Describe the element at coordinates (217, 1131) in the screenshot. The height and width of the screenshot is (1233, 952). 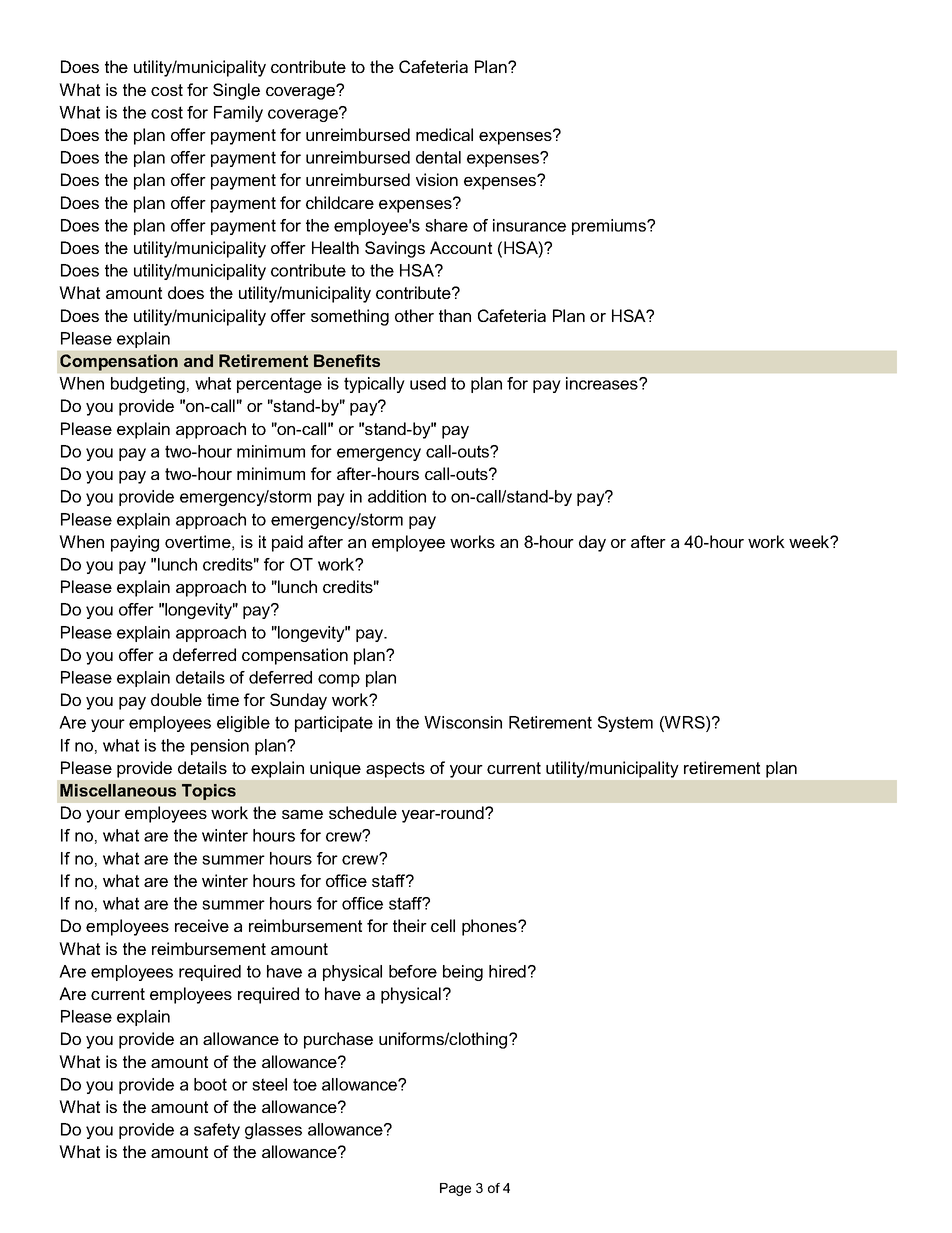
I see `safety` at that location.
